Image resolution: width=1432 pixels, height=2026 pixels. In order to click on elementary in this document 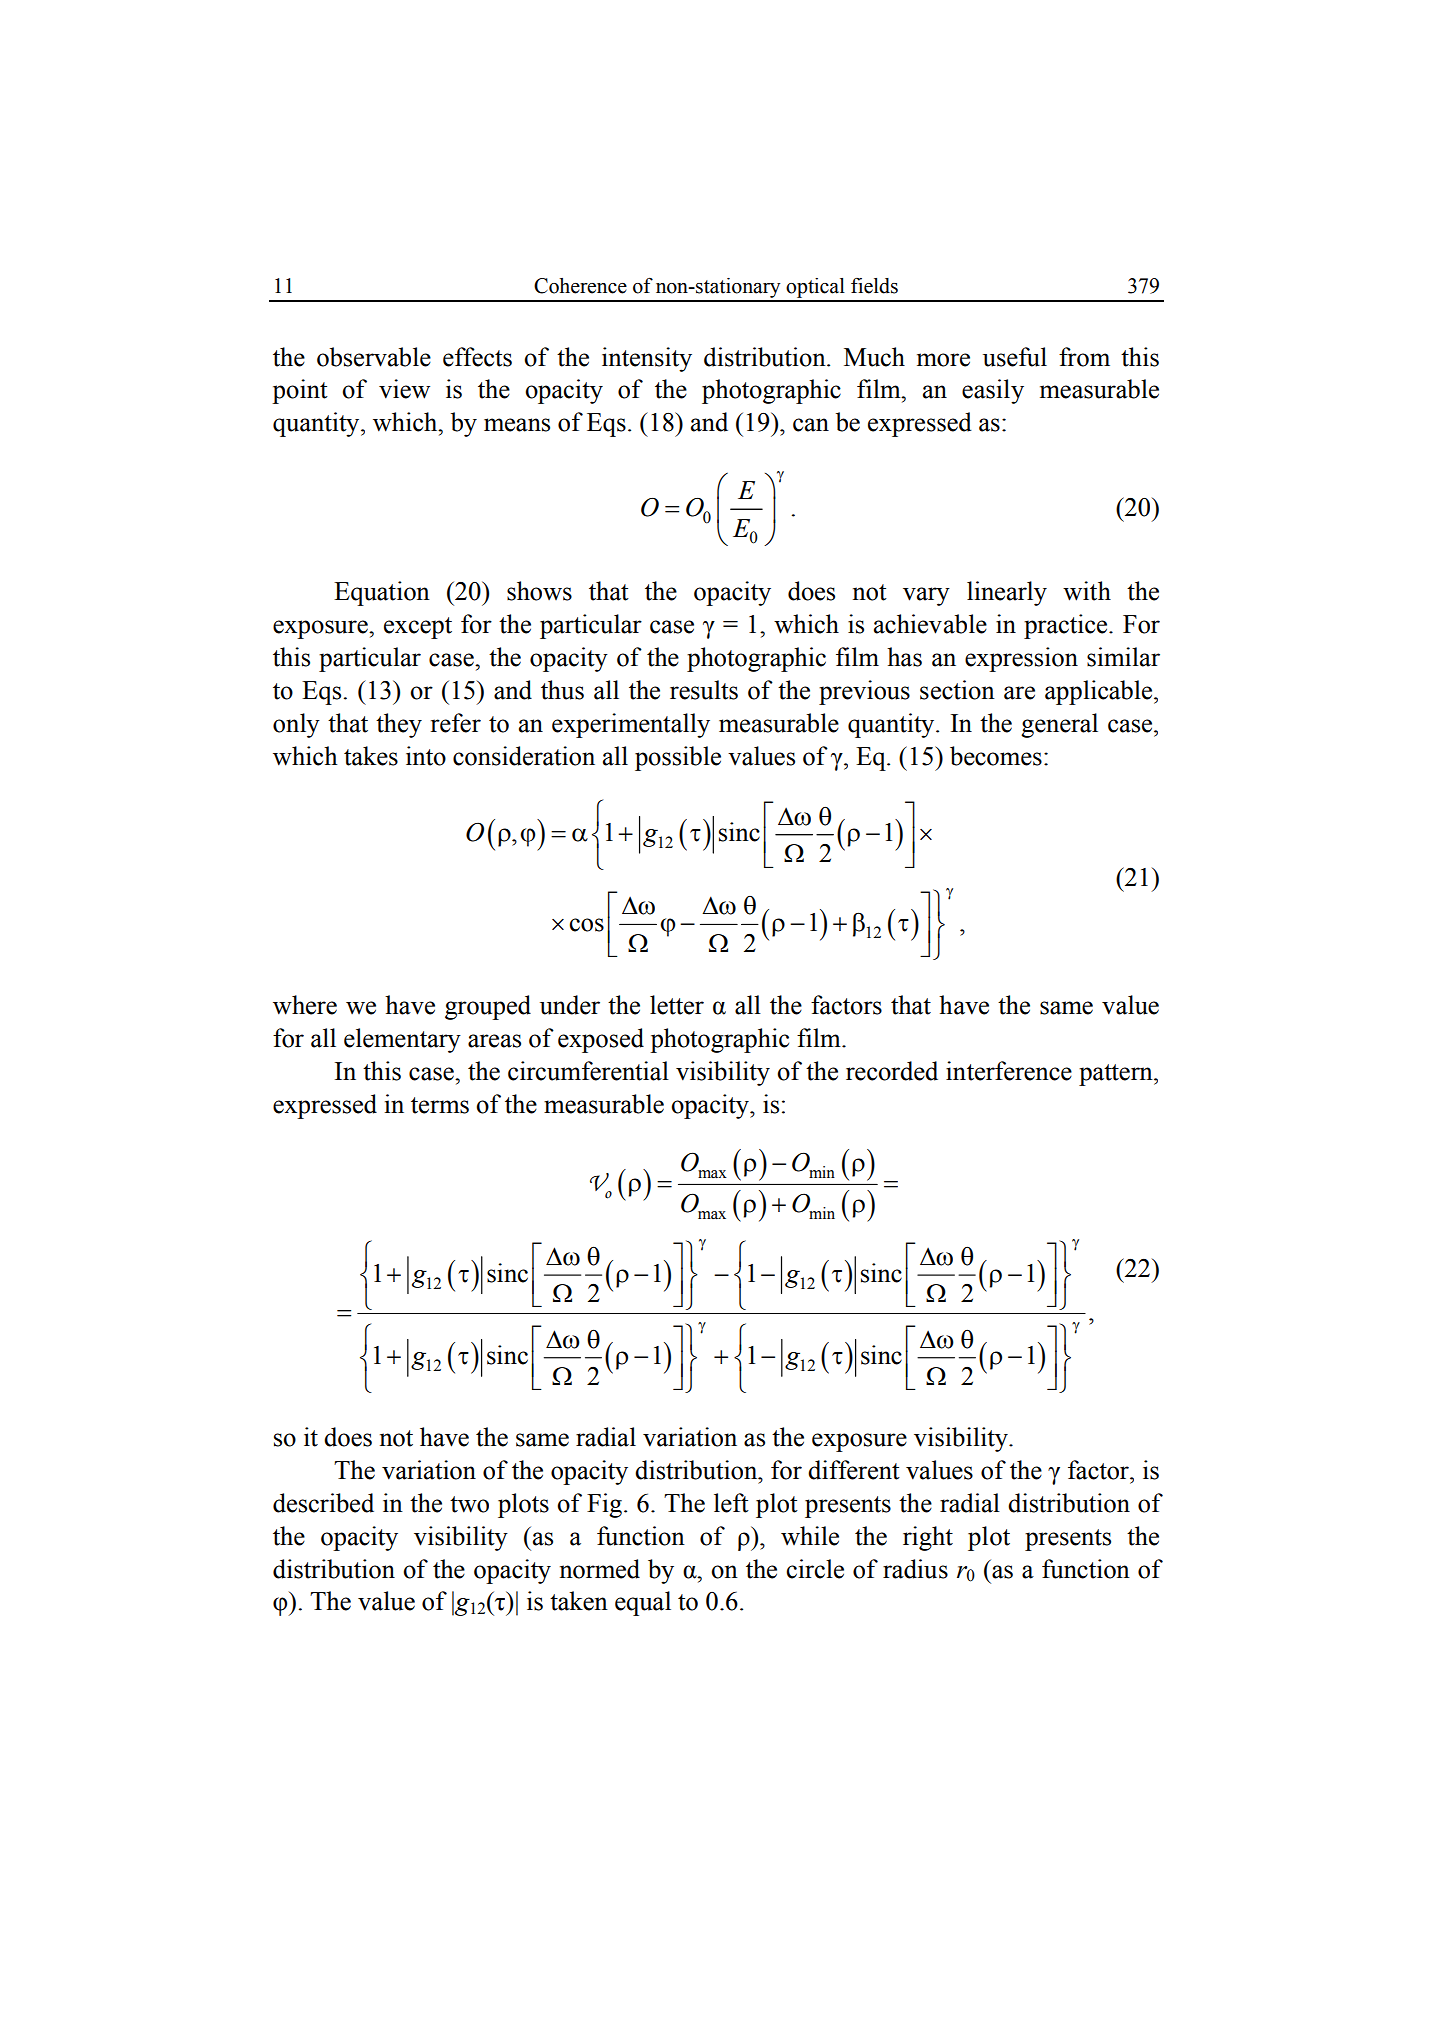, I will do `click(402, 1040)`.
